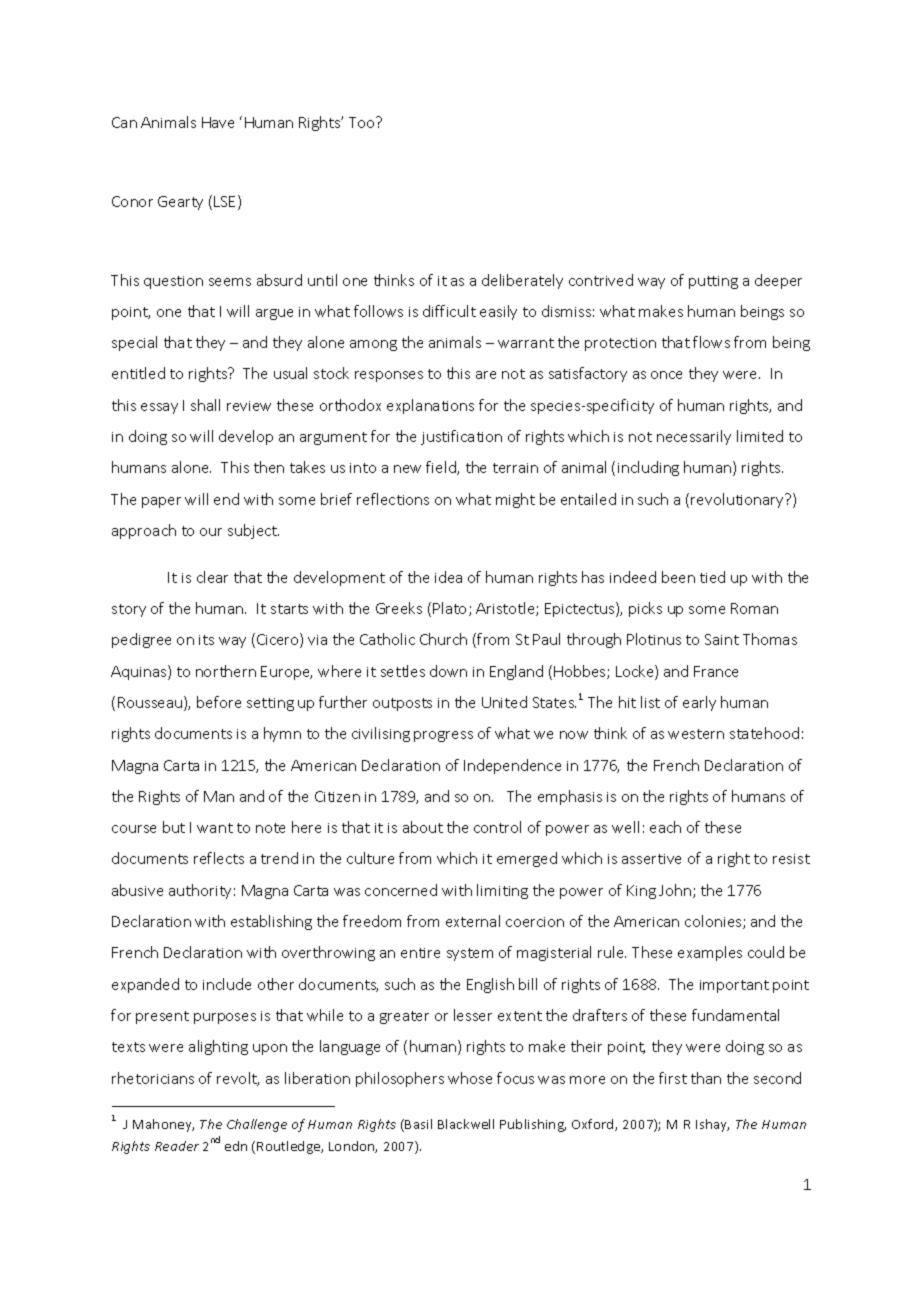 The width and height of the page is (924, 1308). What do you see at coordinates (236, 1146) in the page?
I see `edn` at bounding box center [236, 1146].
